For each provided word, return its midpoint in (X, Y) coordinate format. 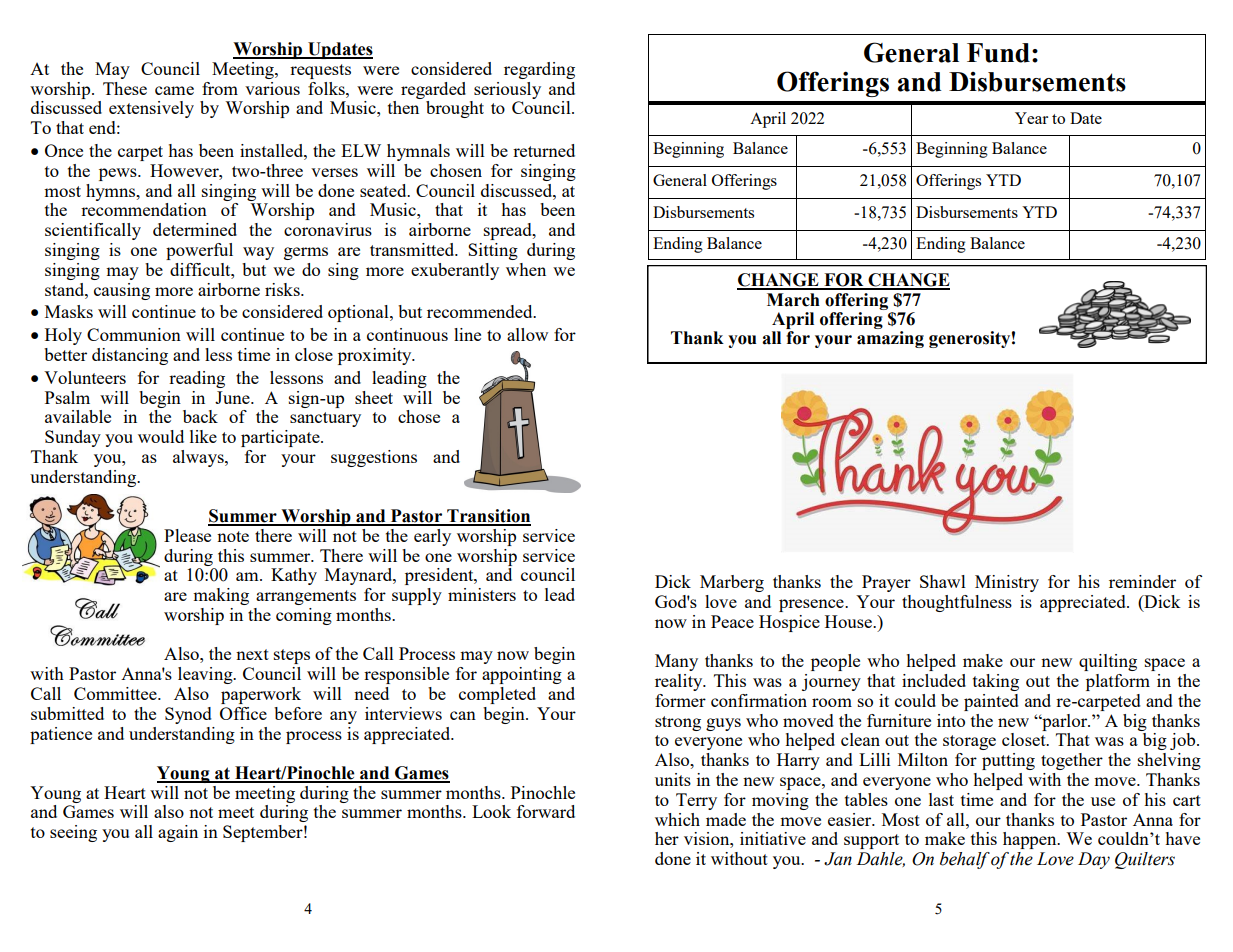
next (252, 654)
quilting (1108, 662)
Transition (488, 517)
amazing (890, 339)
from (220, 88)
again (178, 833)
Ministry (1007, 583)
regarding (539, 70)
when (526, 269)
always (199, 458)
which (677, 819)
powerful (199, 251)
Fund (998, 53)
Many (676, 662)
